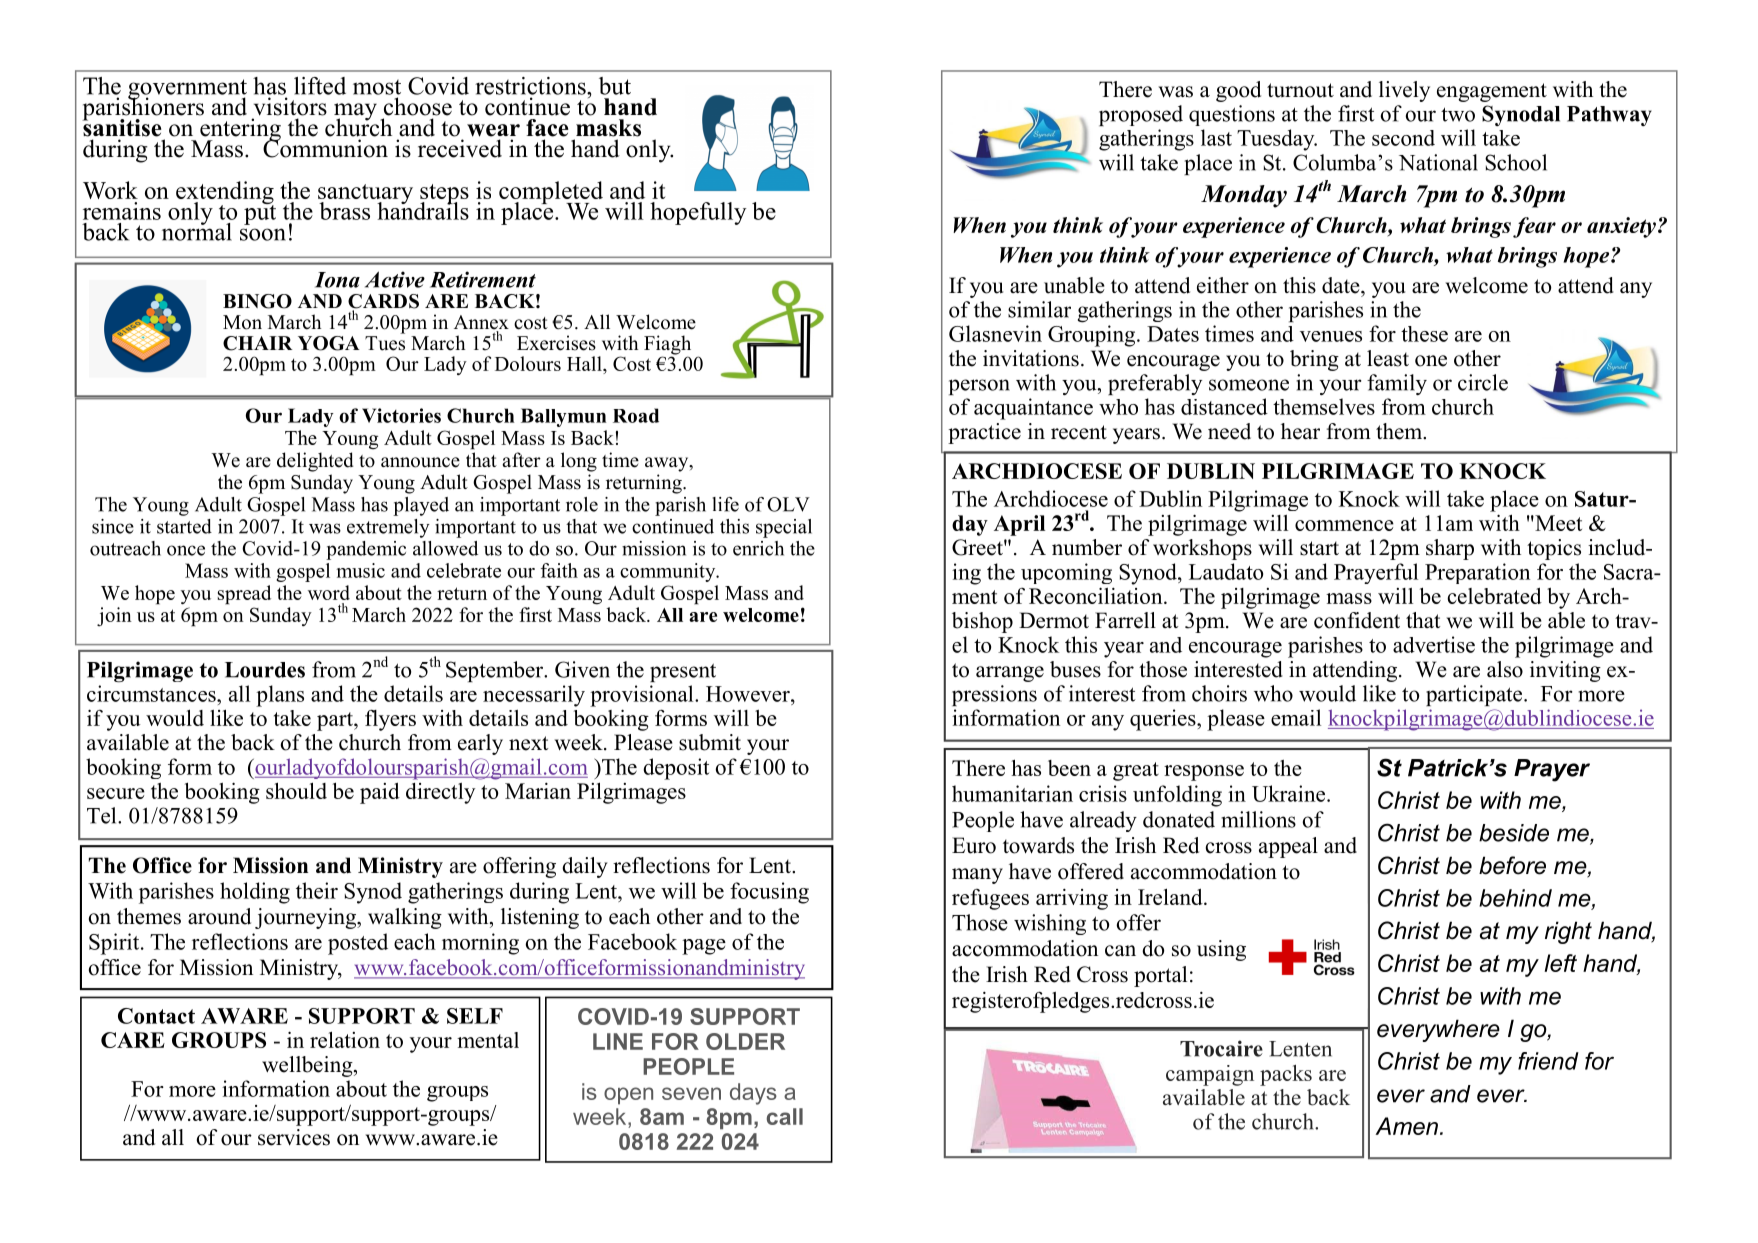  What do you see at coordinates (355, 113) in the page?
I see `may` at bounding box center [355, 113].
